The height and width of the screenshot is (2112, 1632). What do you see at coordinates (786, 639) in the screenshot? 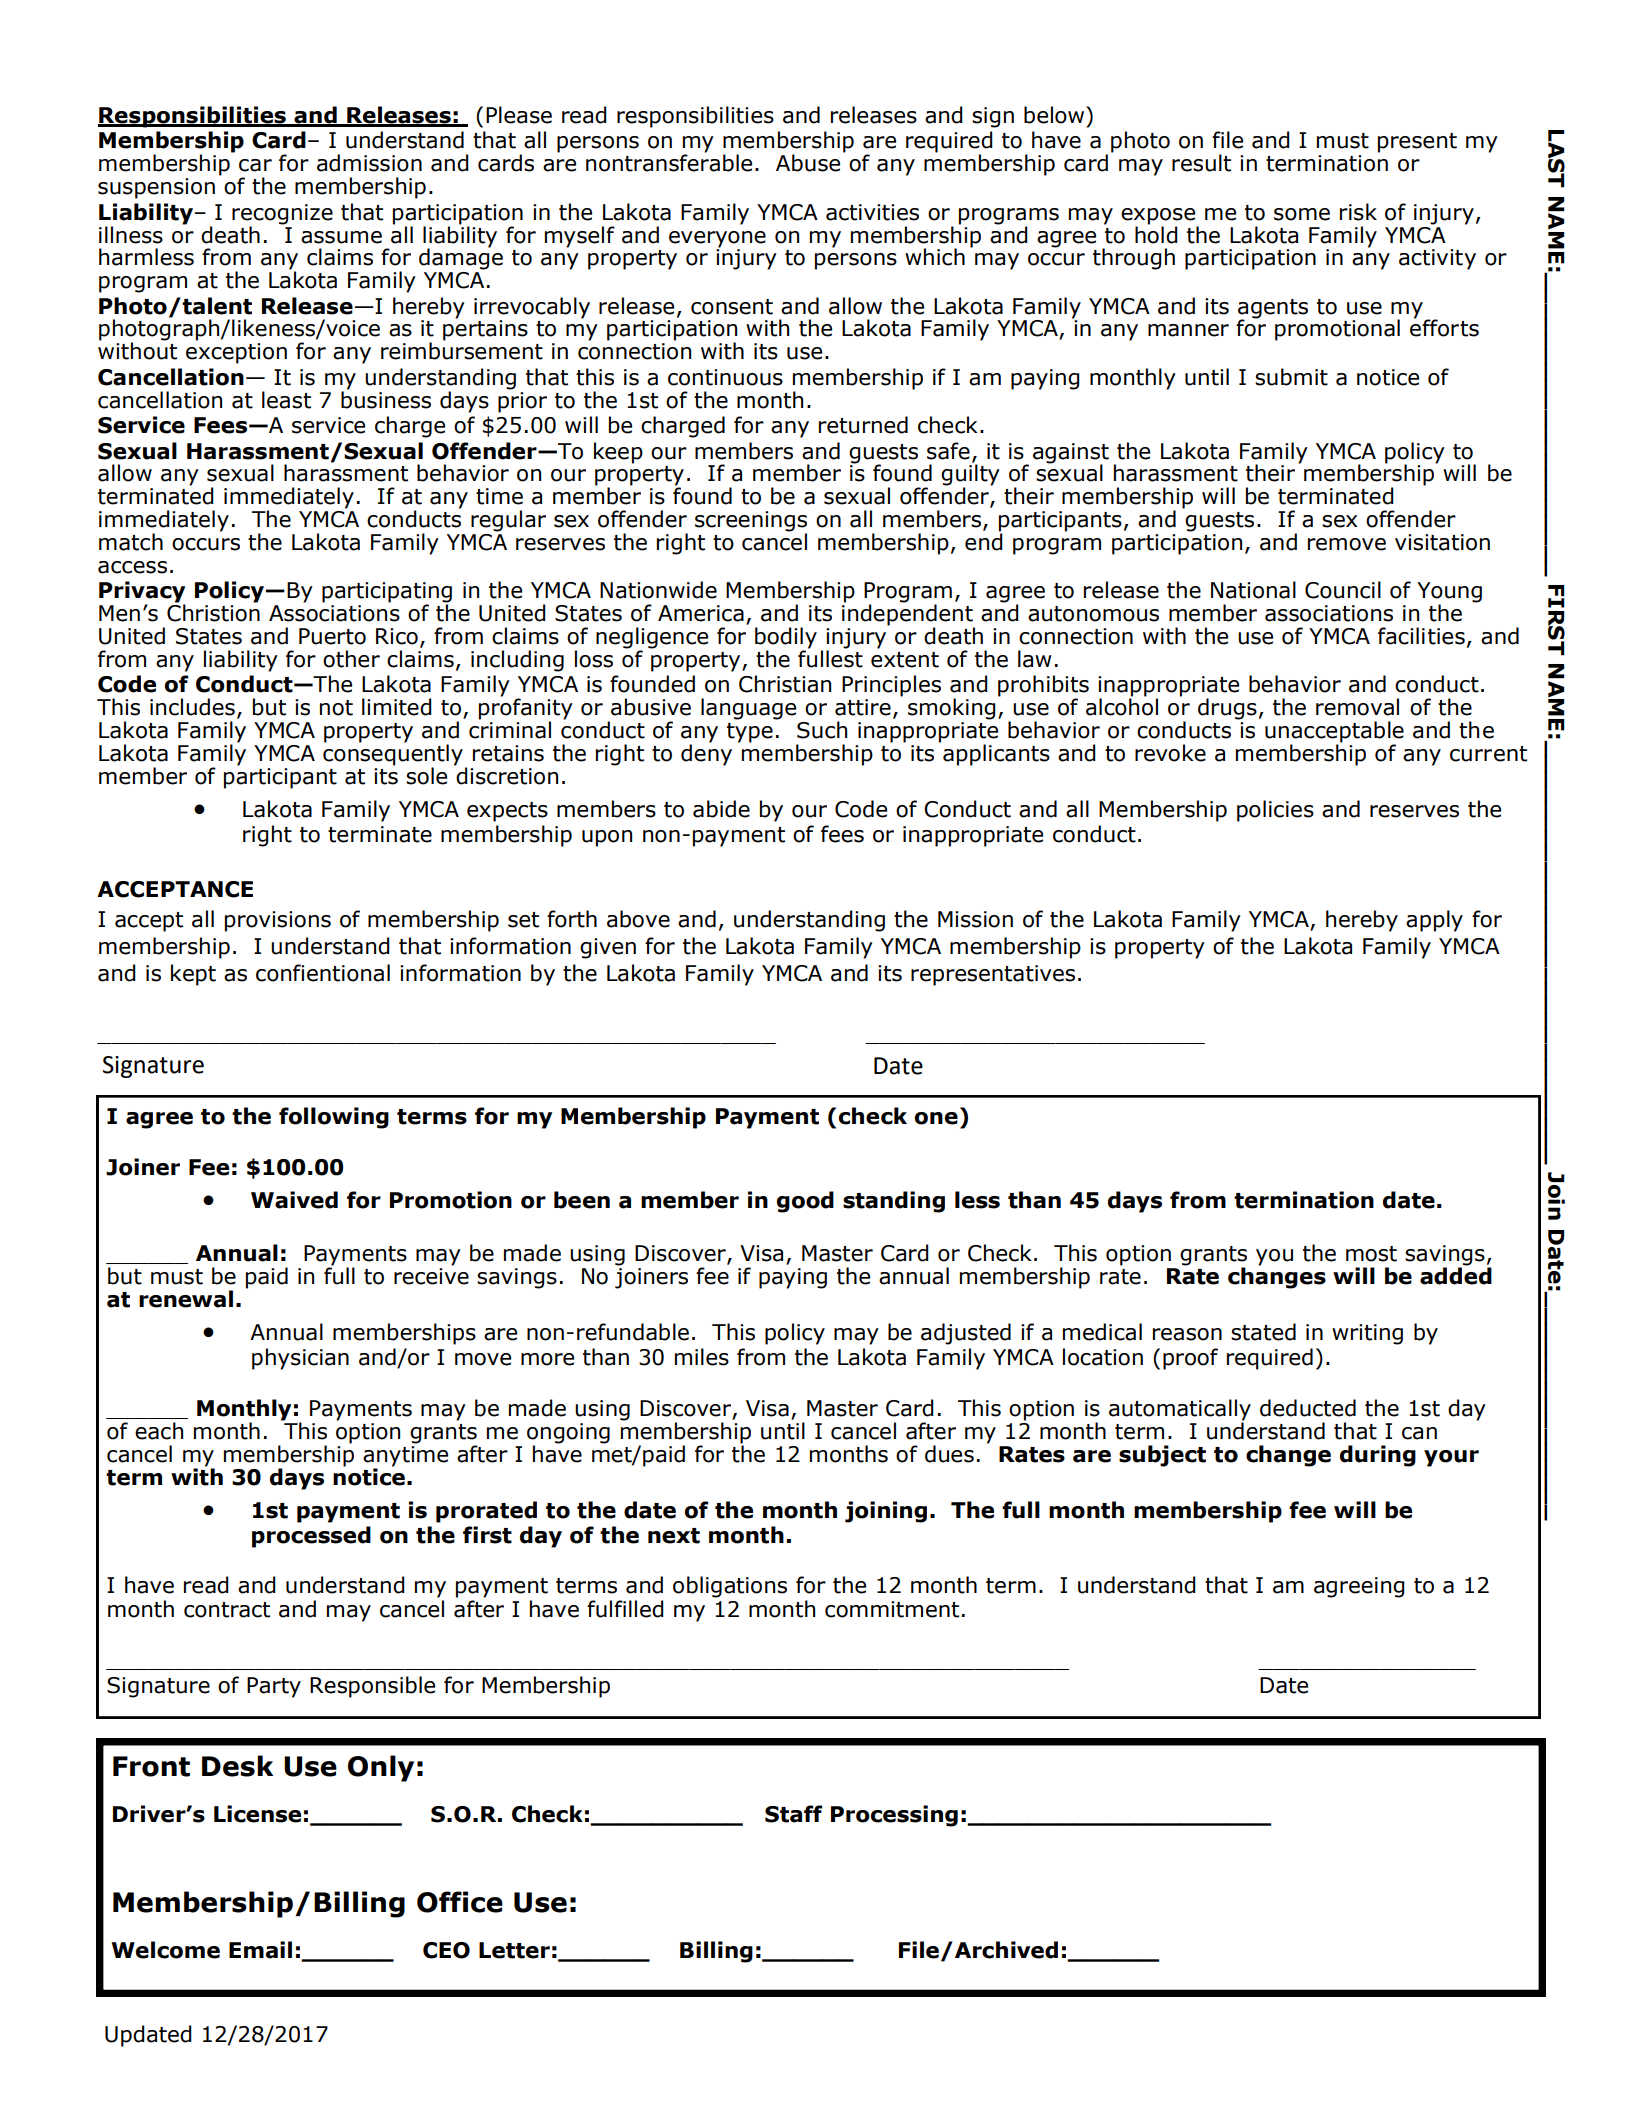
I see `bodily` at bounding box center [786, 639].
